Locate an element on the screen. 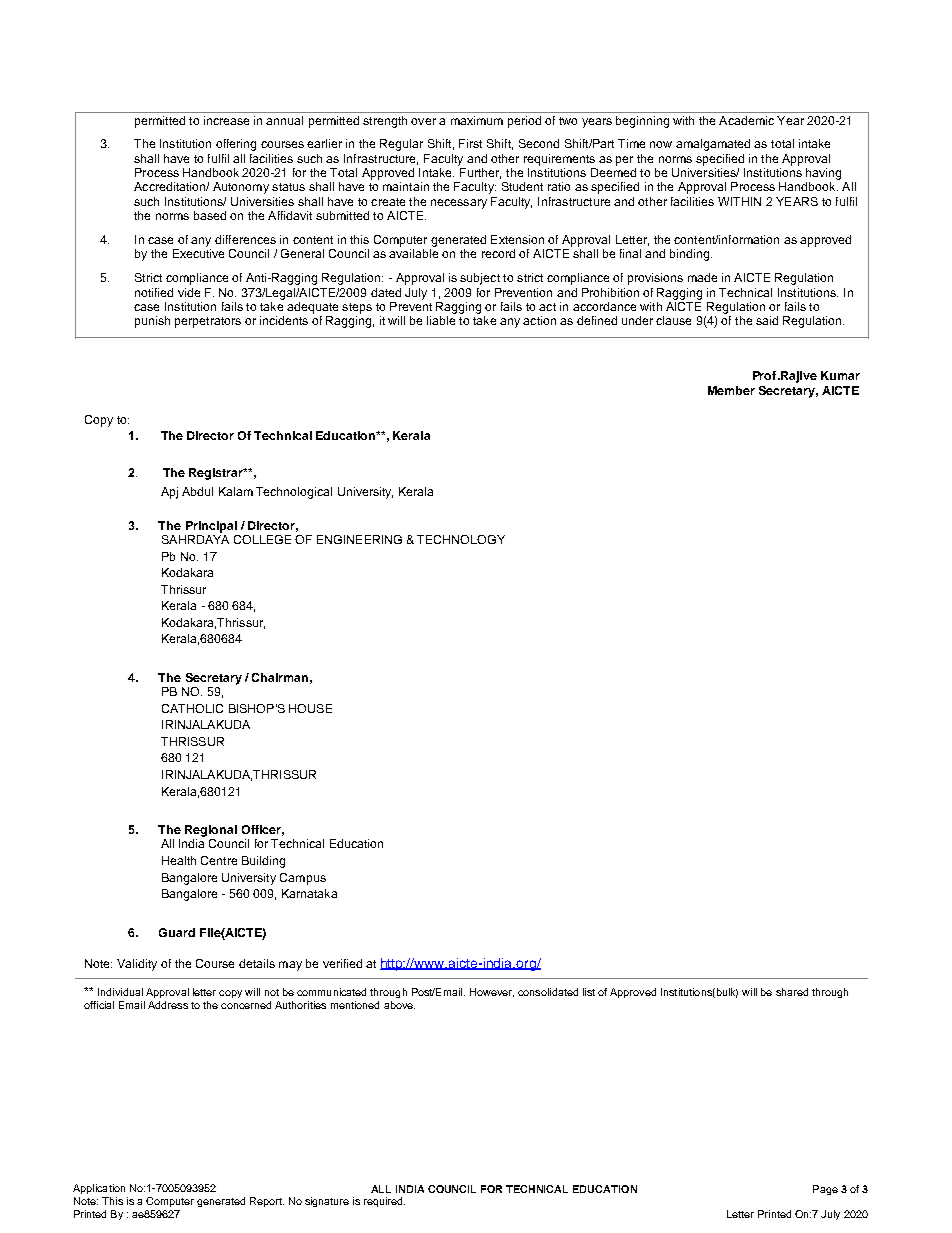  liable is located at coordinates (441, 320).
